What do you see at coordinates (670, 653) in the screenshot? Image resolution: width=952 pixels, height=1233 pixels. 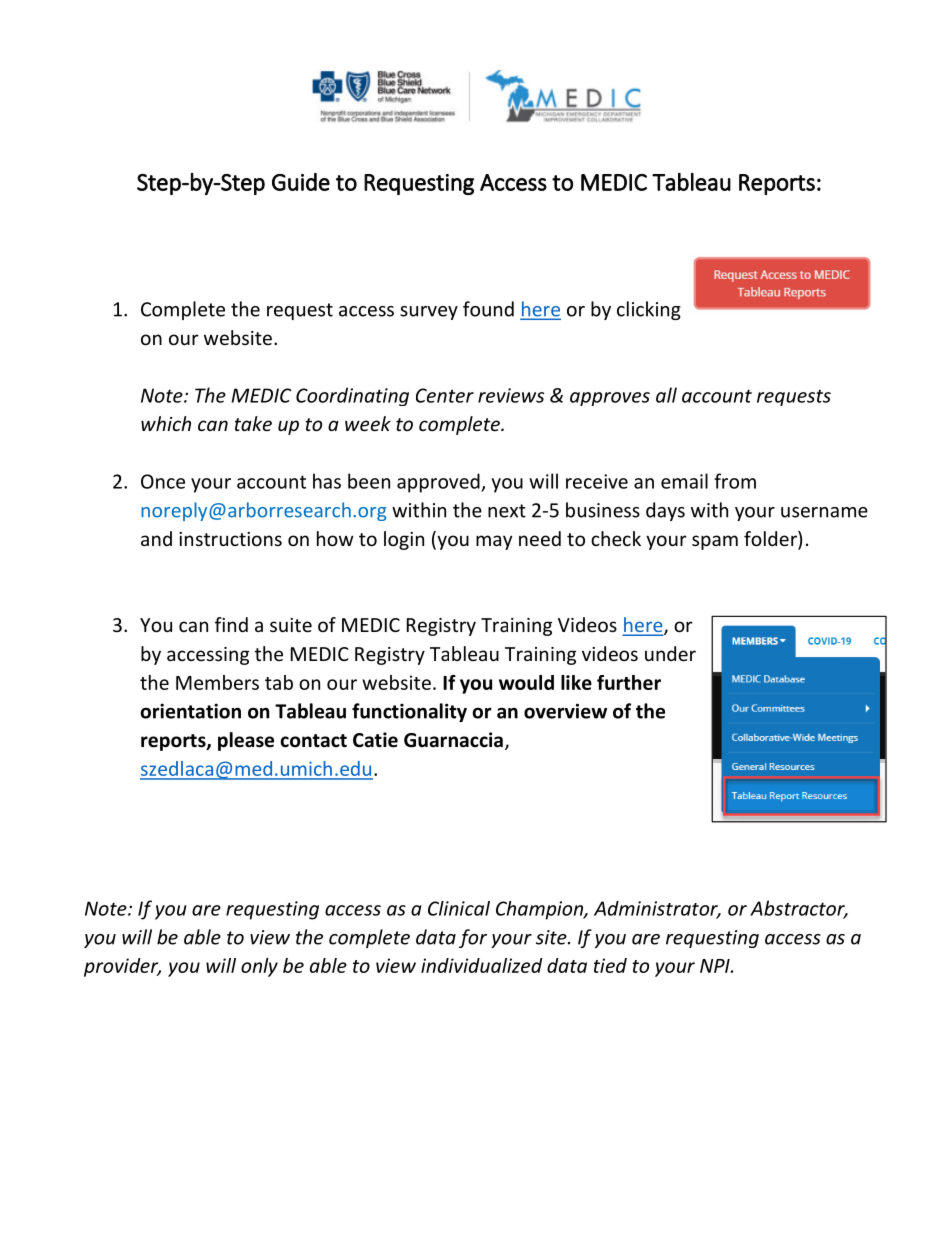 I see `under` at bounding box center [670, 653].
